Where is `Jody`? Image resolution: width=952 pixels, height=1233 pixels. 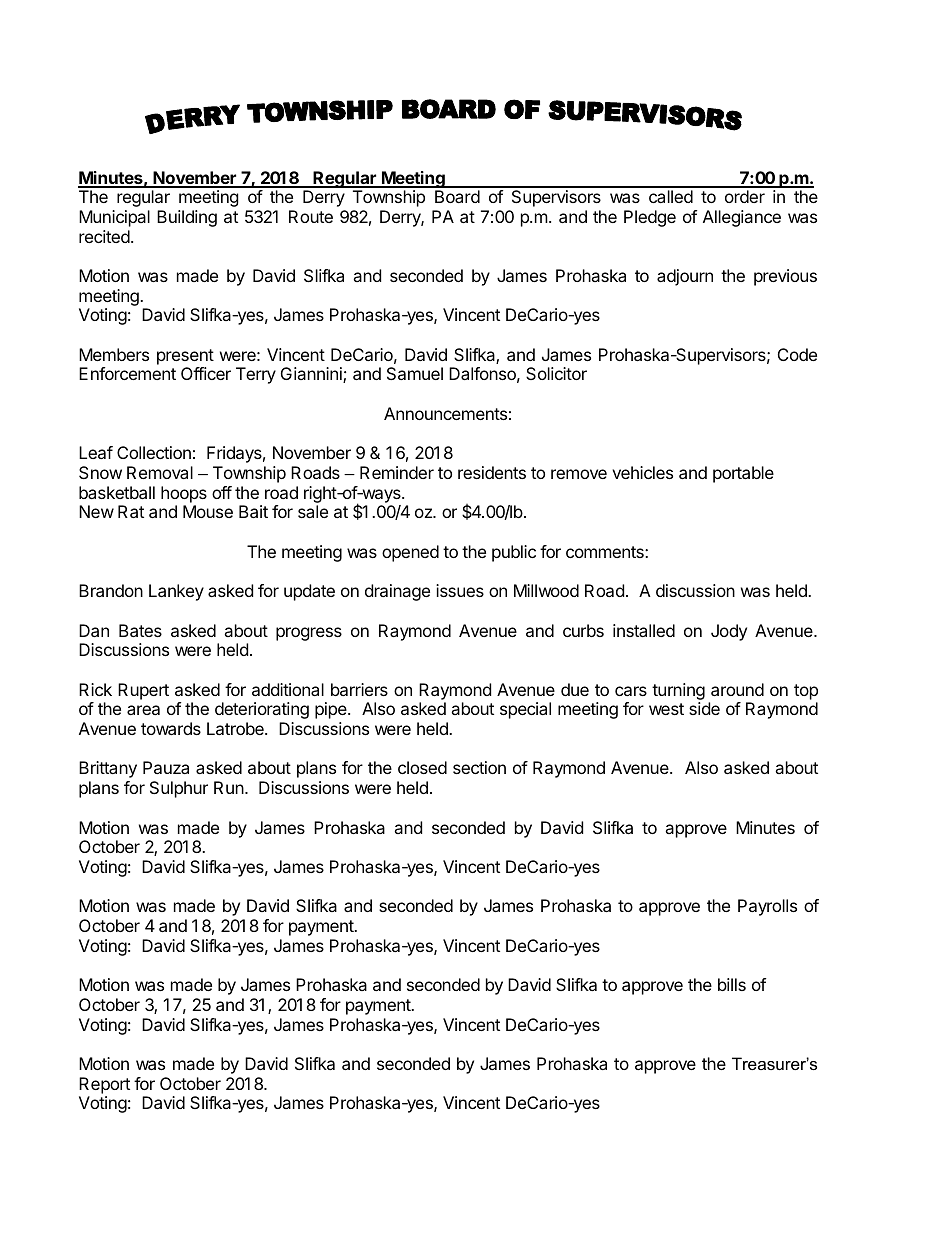 Jody is located at coordinates (729, 632).
